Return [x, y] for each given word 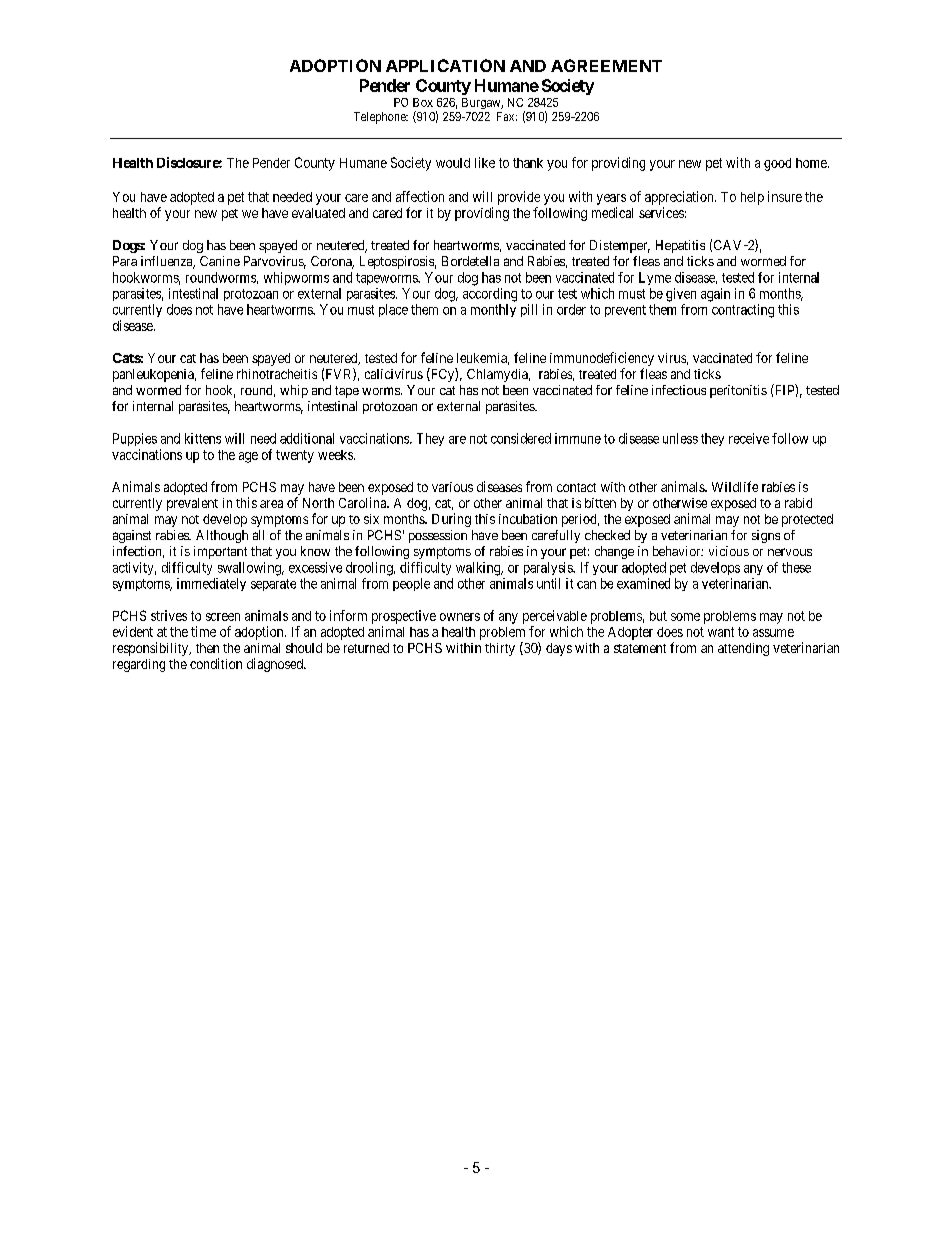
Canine [220, 261]
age [248, 457]
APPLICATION [445, 65]
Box [423, 102]
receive [749, 438]
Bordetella [470, 261]
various [452, 487]
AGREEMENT [606, 65]
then [207, 648]
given [681, 295]
